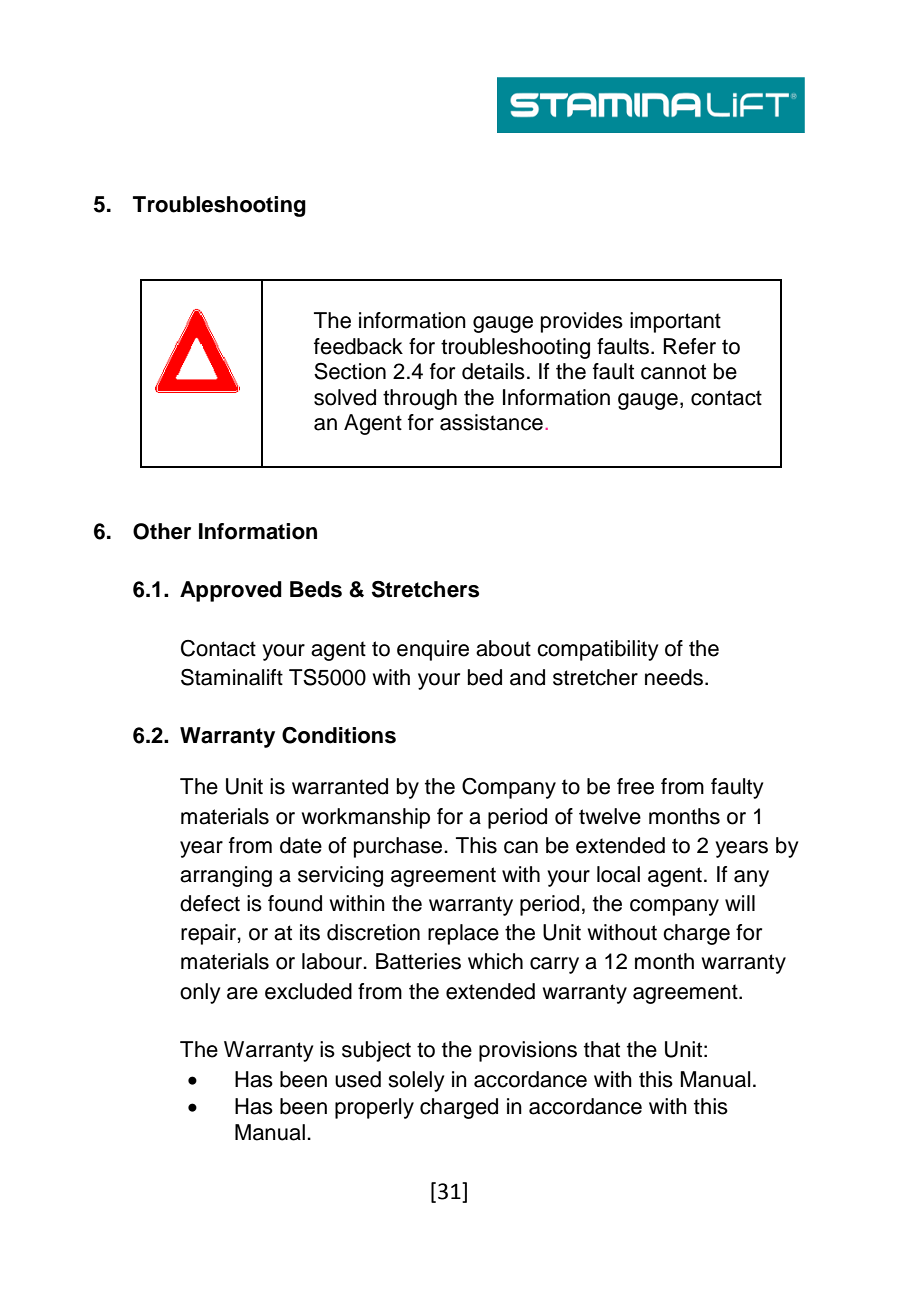 This page has width=924, height=1313. I want to click on that, so click(602, 1049).
